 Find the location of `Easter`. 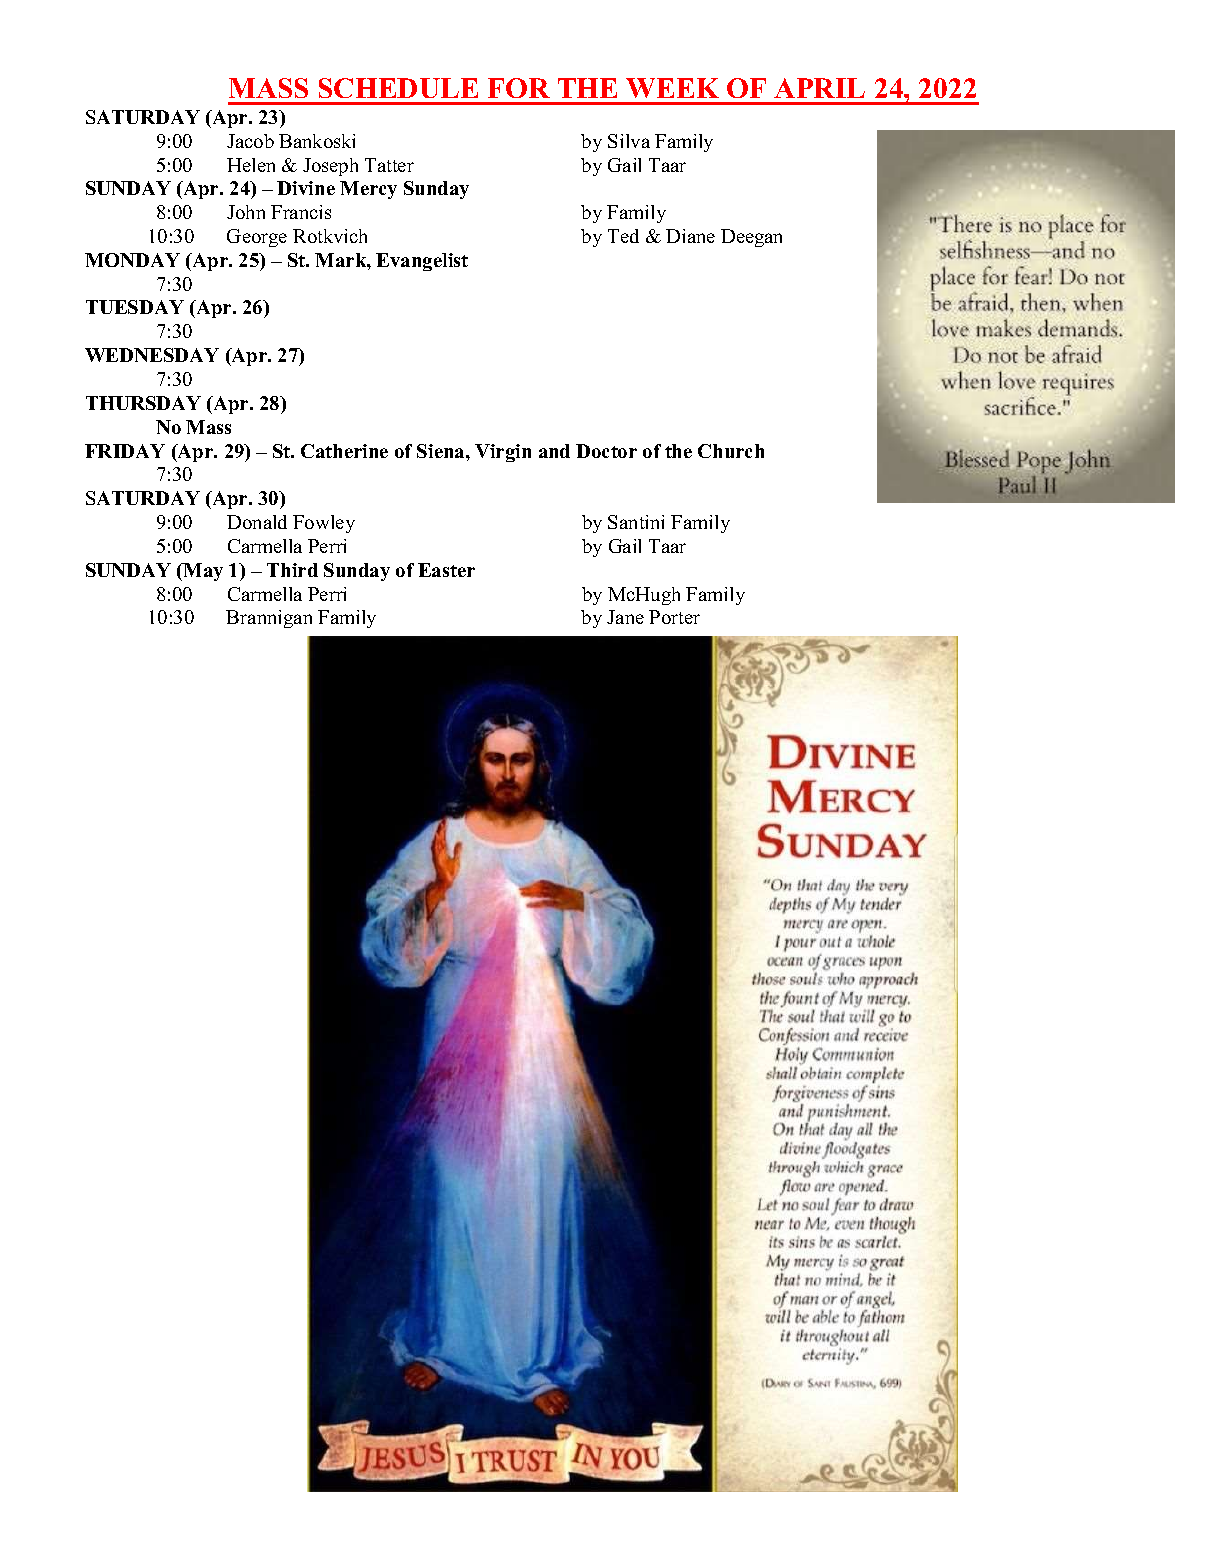

Easter is located at coordinates (446, 570).
